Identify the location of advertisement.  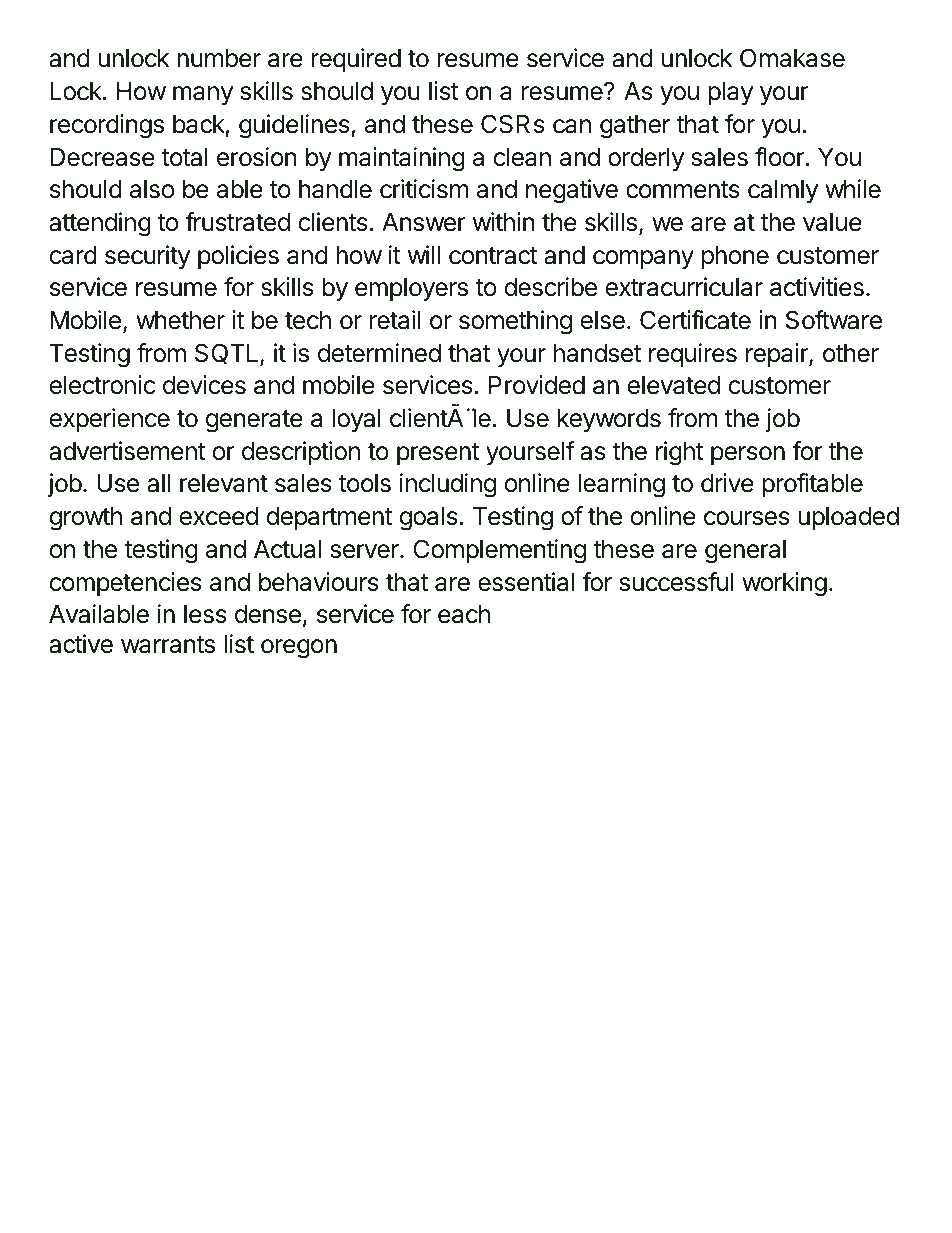
(127, 451).
